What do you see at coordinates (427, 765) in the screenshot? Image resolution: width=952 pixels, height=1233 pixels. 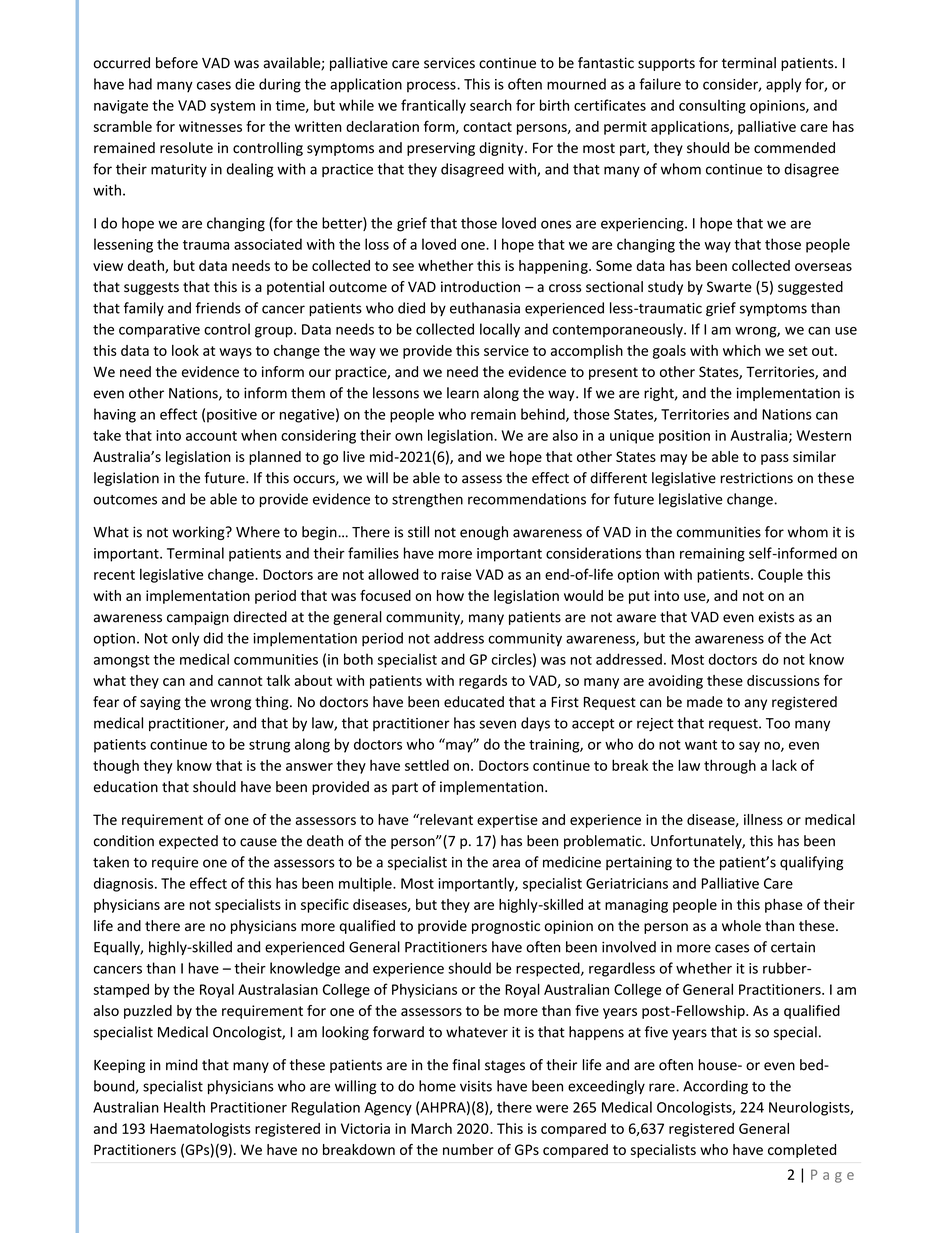 I see `settled` at bounding box center [427, 765].
